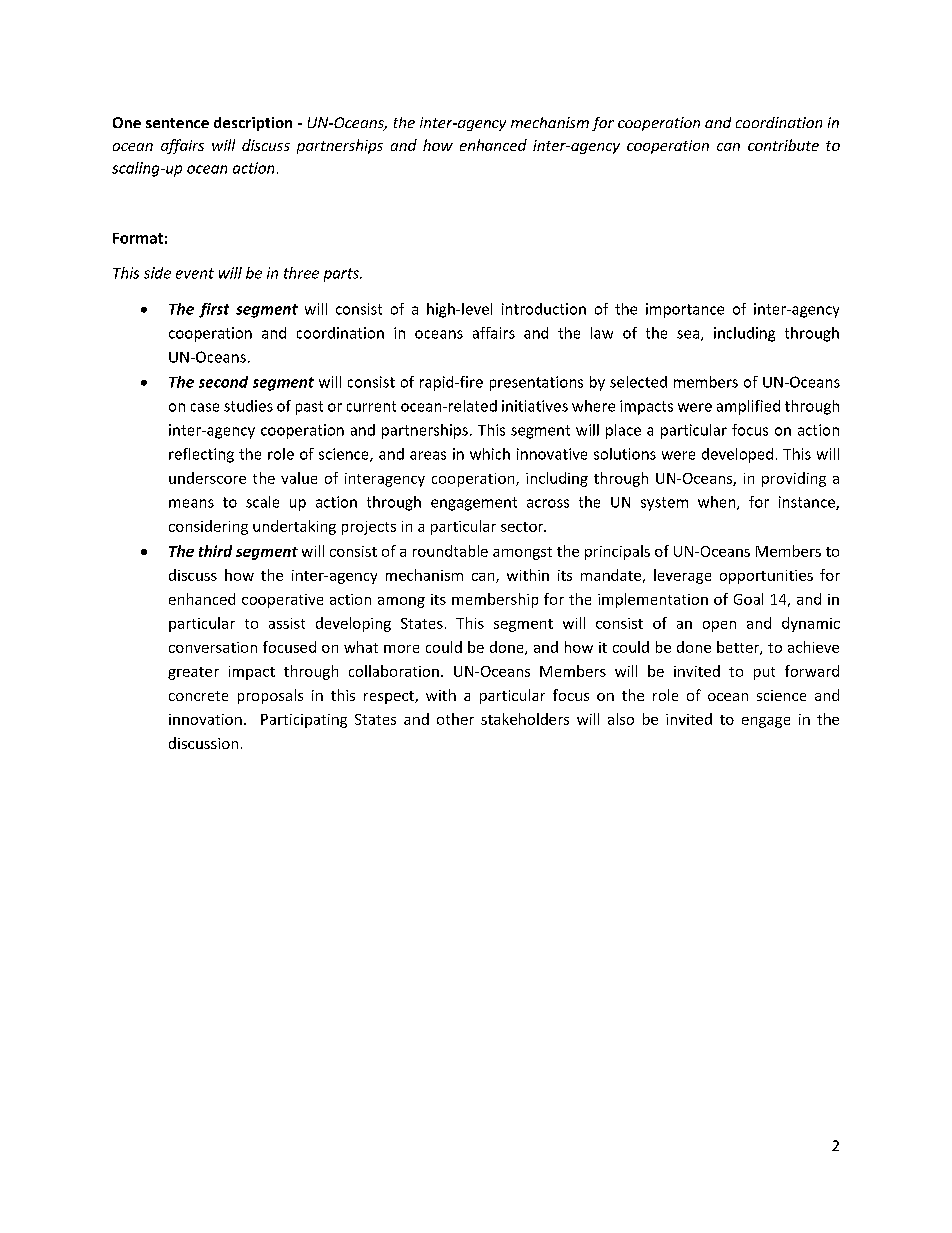 This screenshot has width=952, height=1233. Describe the element at coordinates (455, 719) in the screenshot. I see `other` at that location.
